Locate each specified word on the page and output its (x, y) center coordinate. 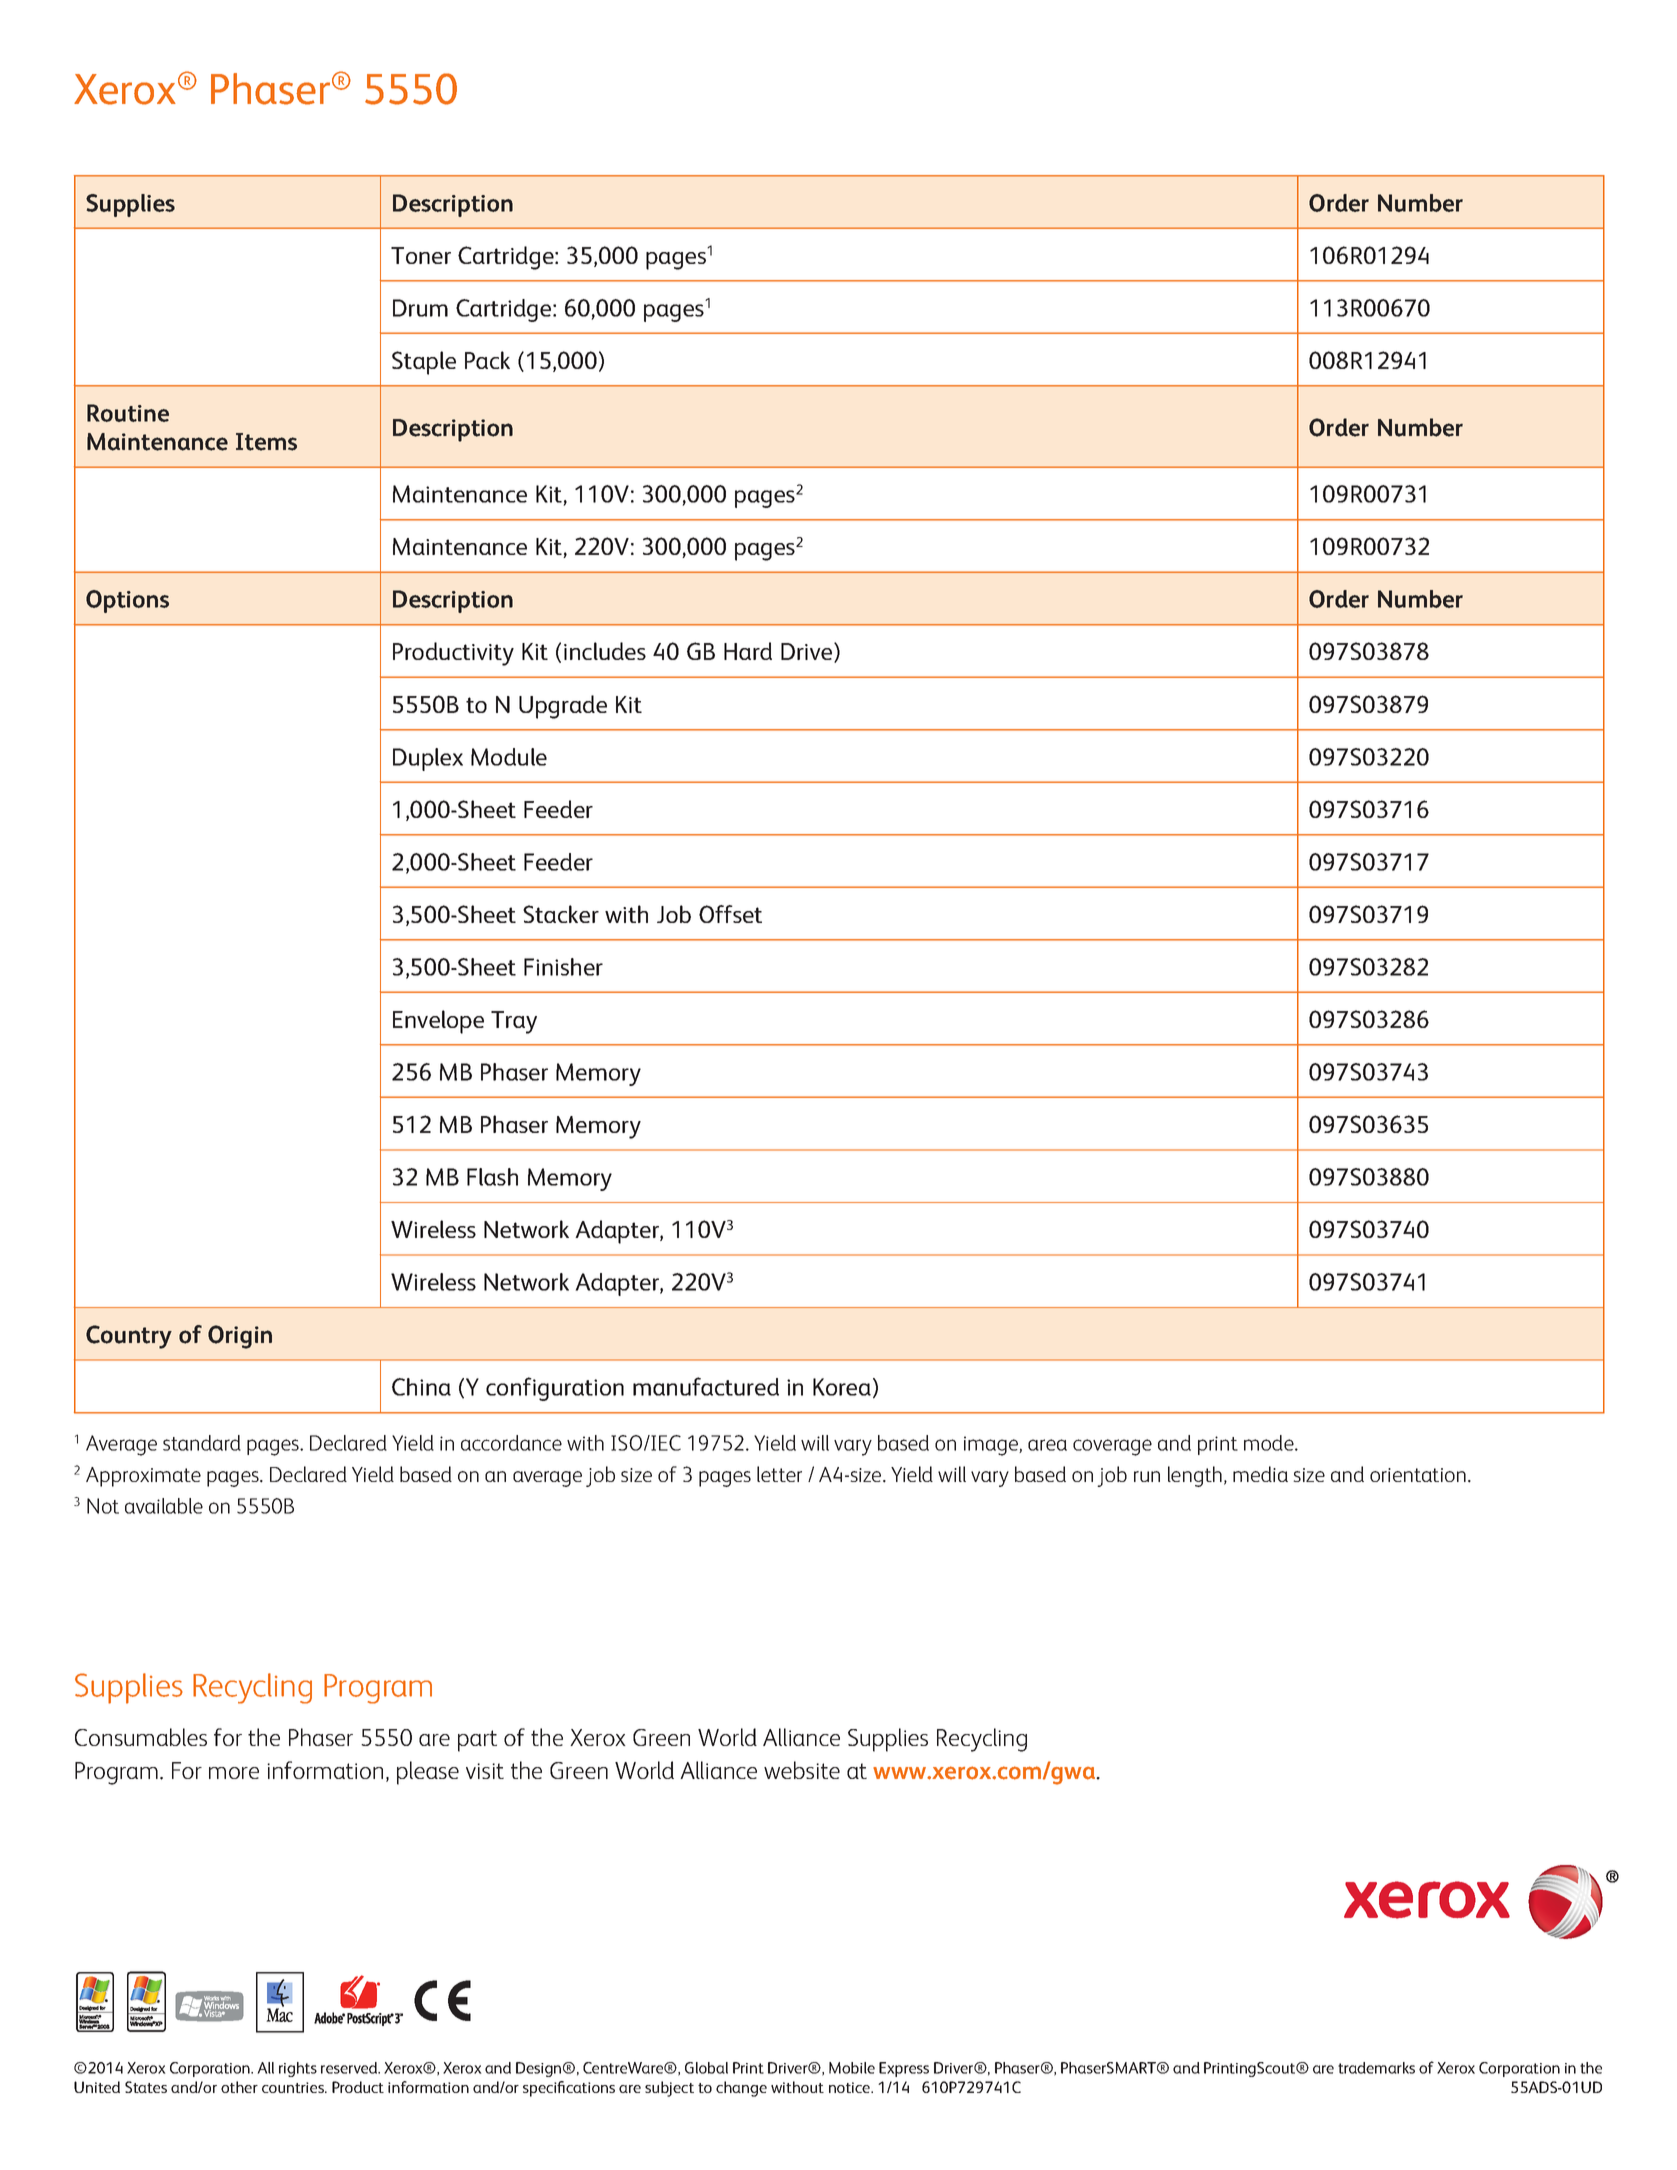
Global (706, 2068)
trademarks (1376, 2068)
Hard (748, 651)
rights (298, 2069)
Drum (420, 308)
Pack (487, 360)
